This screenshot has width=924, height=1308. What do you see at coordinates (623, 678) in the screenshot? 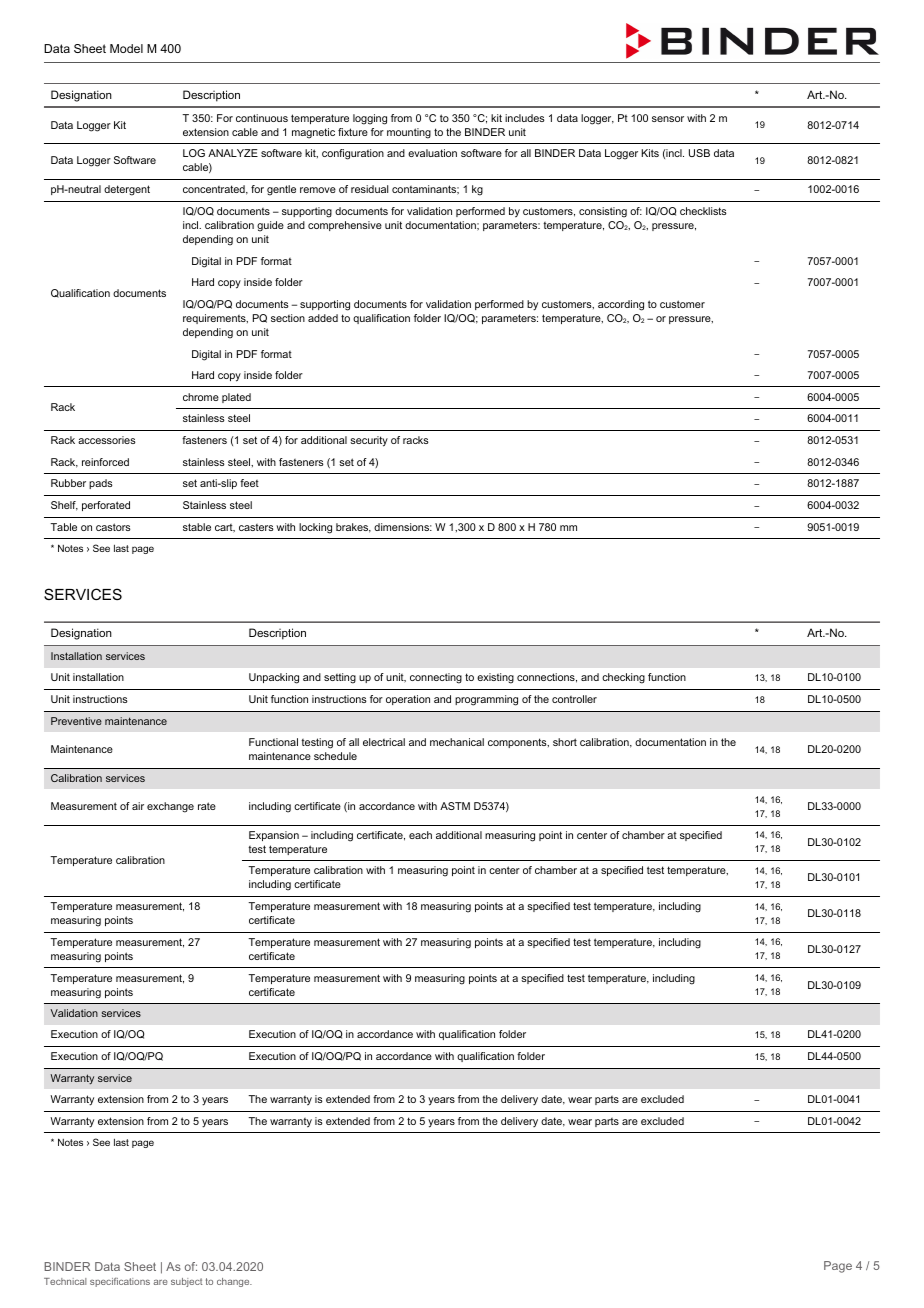
I see `checking` at bounding box center [623, 678].
